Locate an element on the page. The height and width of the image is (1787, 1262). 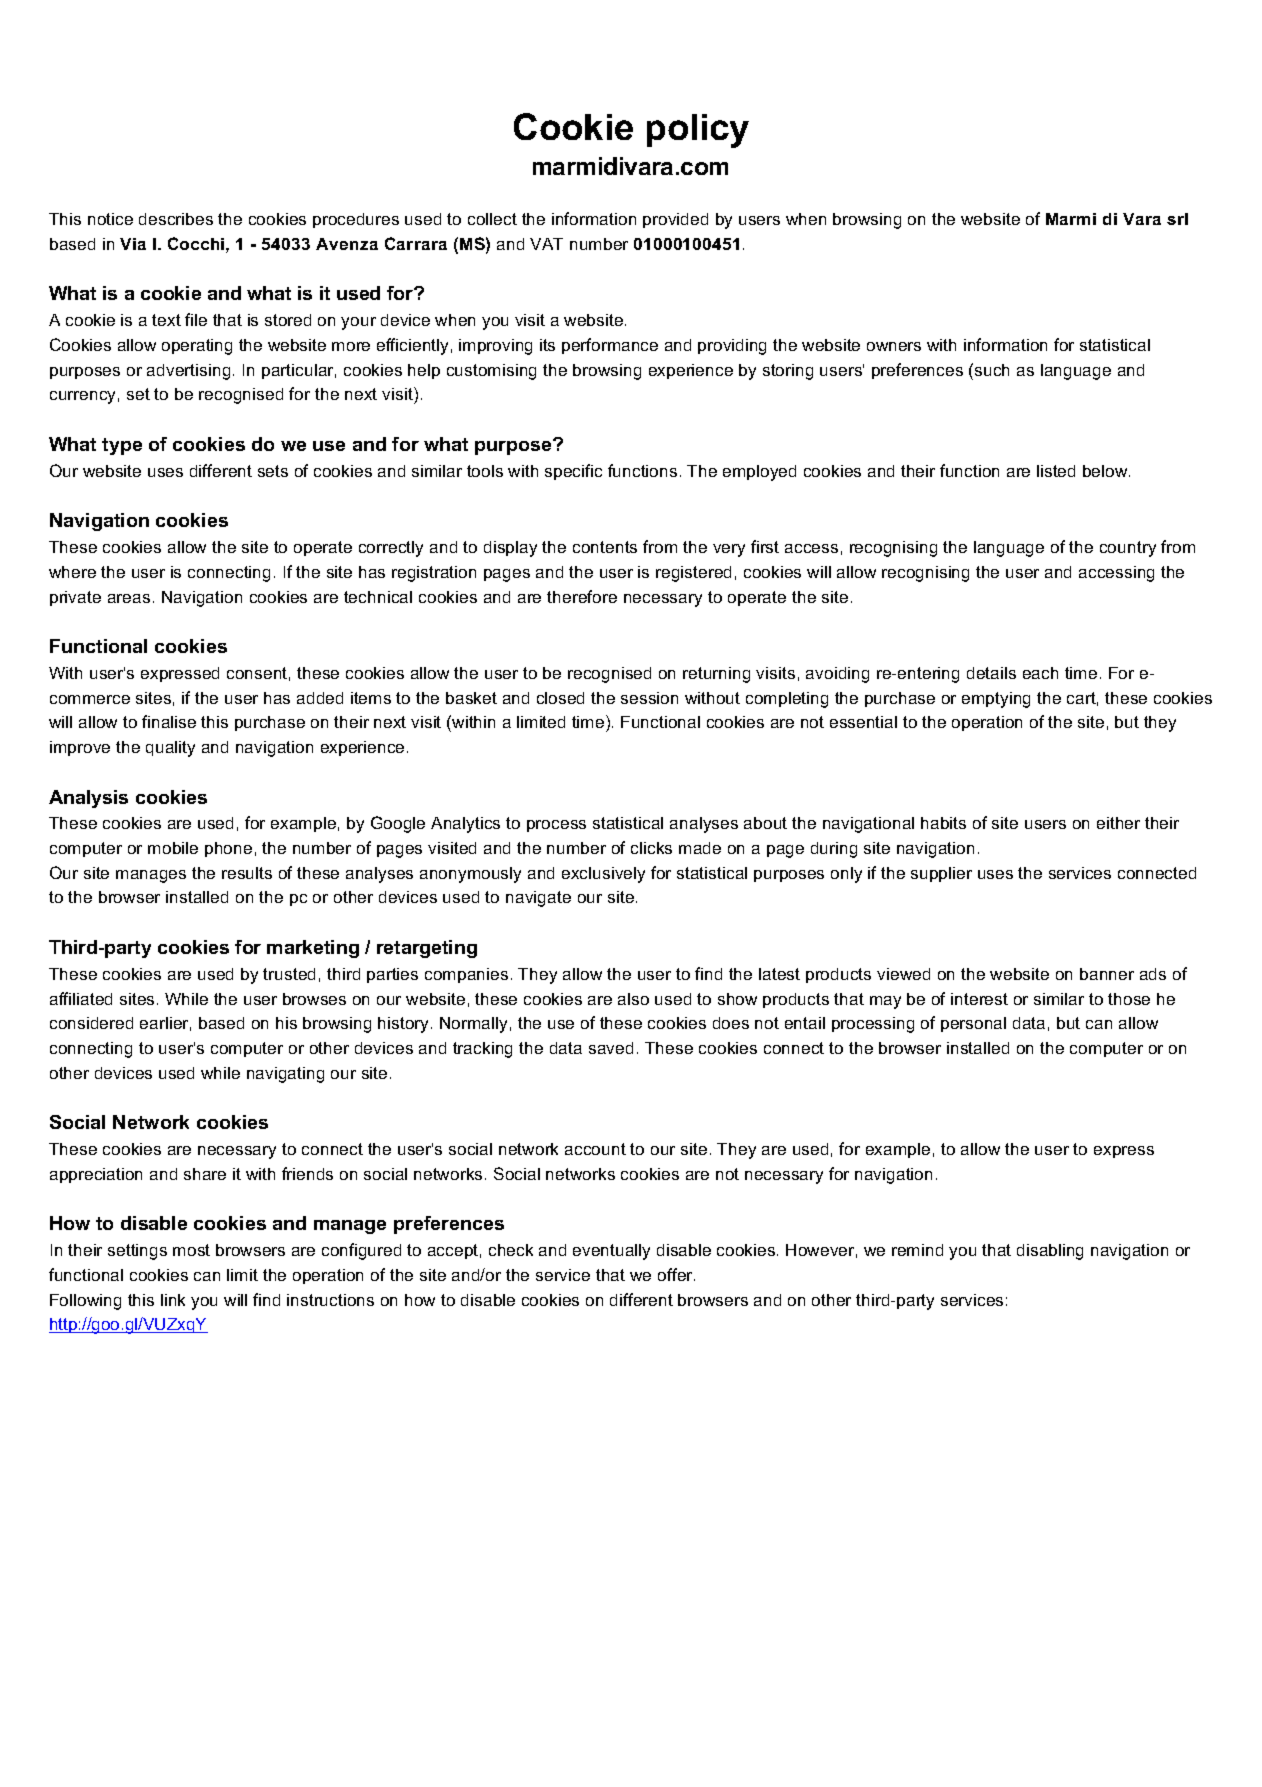
therefore is located at coordinates (582, 596).
